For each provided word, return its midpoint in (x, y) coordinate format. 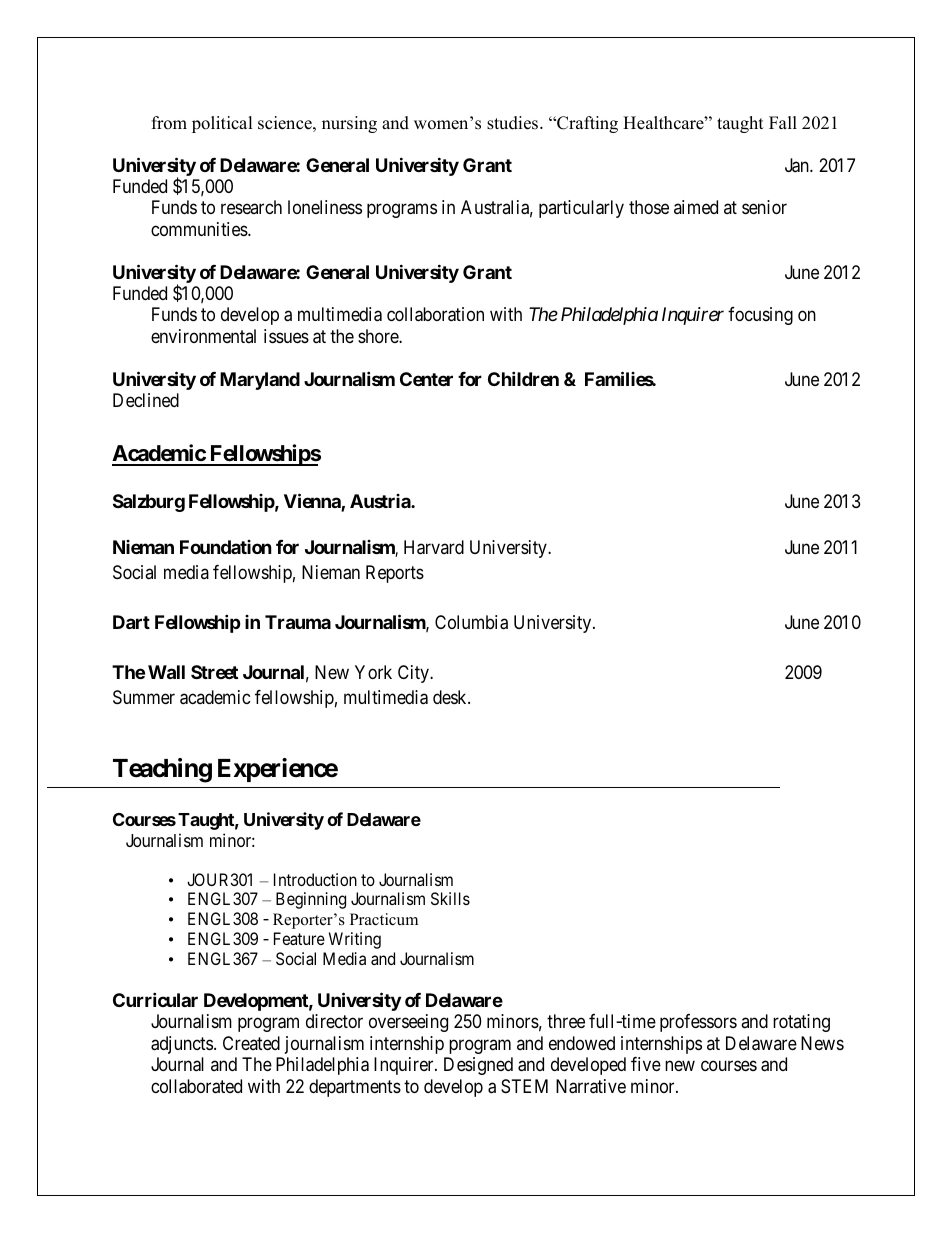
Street (214, 672)
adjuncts (182, 1045)
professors (698, 1023)
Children (523, 378)
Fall (783, 122)
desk (451, 697)
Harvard (434, 547)
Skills (450, 898)
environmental (203, 336)
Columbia (471, 622)
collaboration (435, 314)
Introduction (315, 879)
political (222, 124)
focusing (760, 316)
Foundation (226, 547)
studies (514, 123)
